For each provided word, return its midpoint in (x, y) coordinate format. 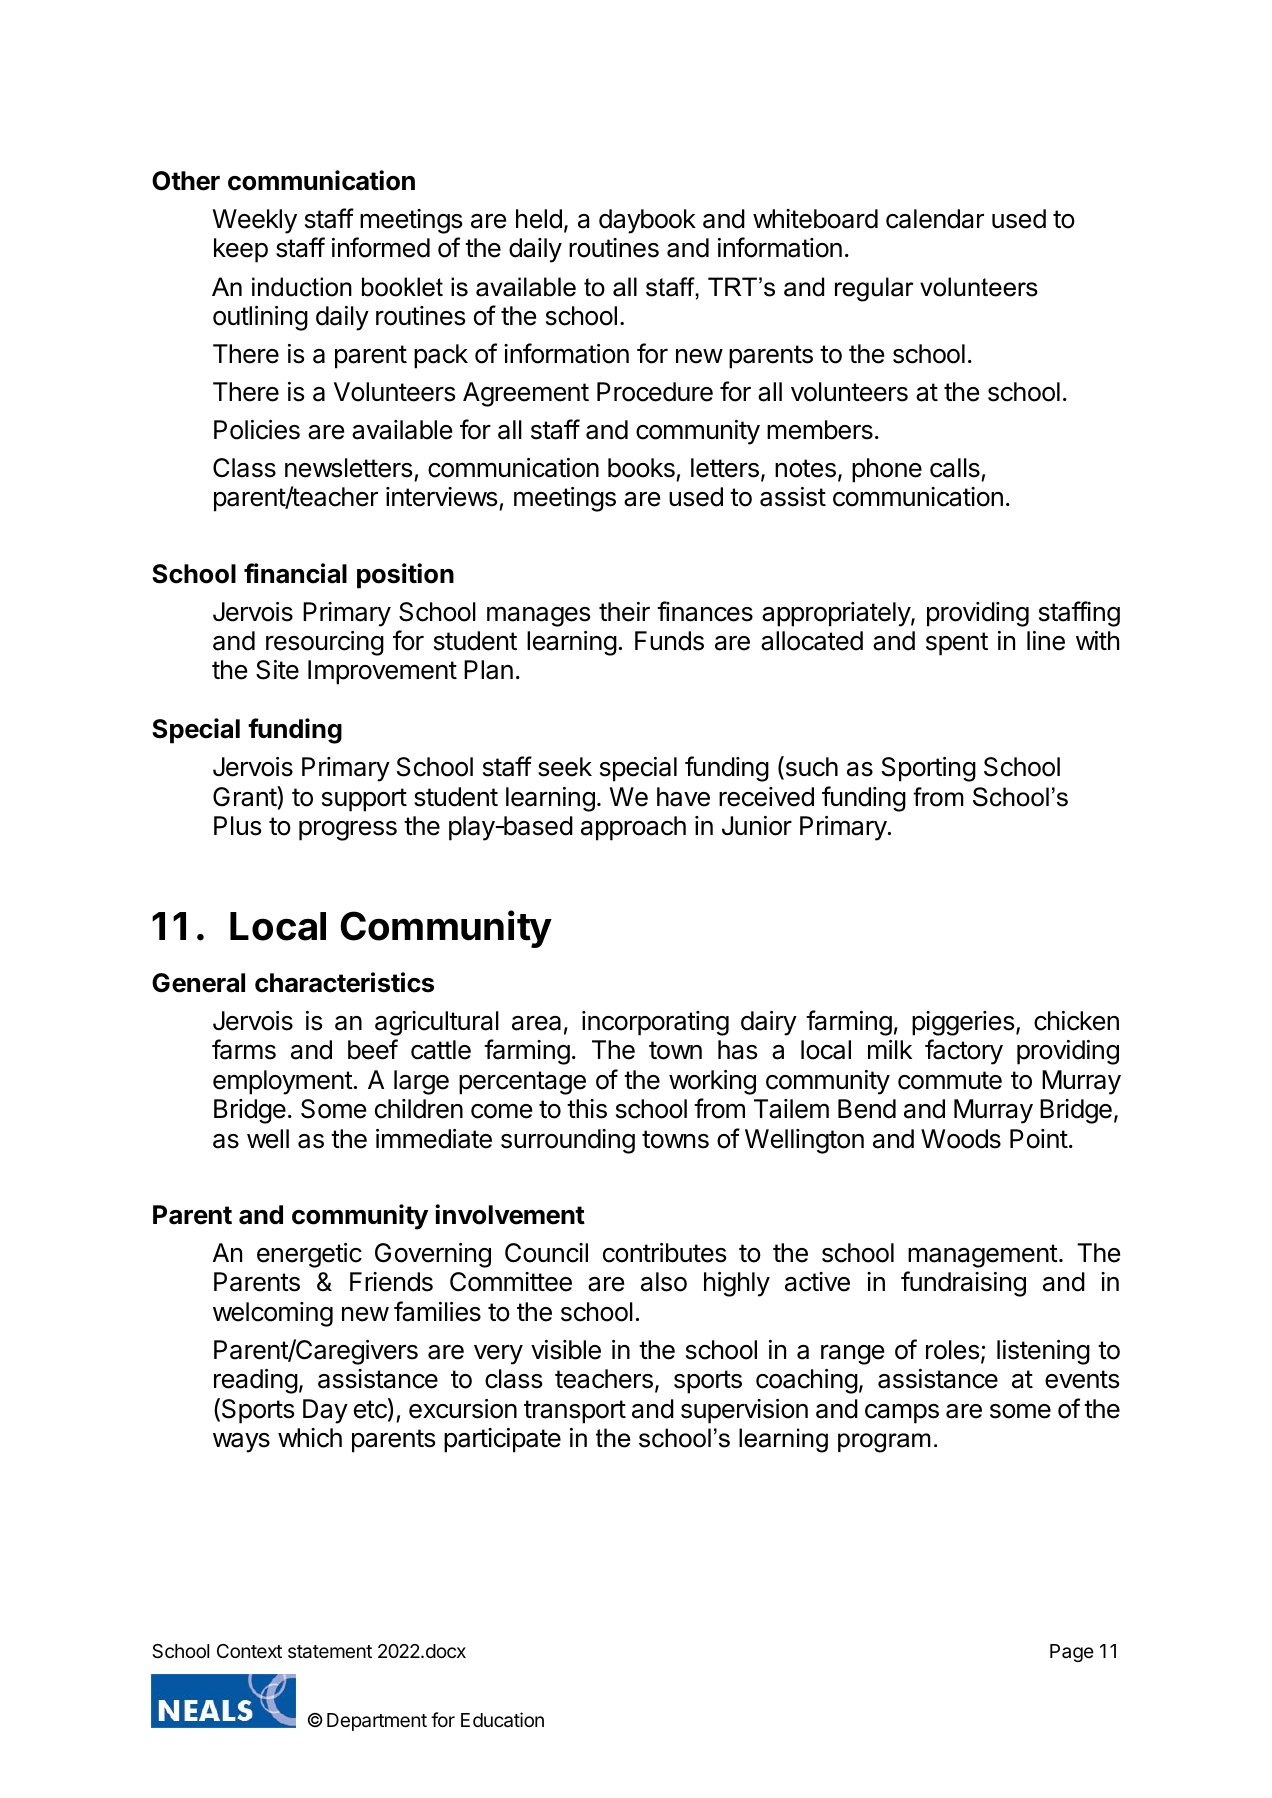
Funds (669, 641)
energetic (309, 1255)
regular (874, 289)
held (539, 219)
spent (957, 644)
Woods (961, 1139)
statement (330, 1652)
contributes (664, 1253)
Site (277, 670)
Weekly (255, 221)
